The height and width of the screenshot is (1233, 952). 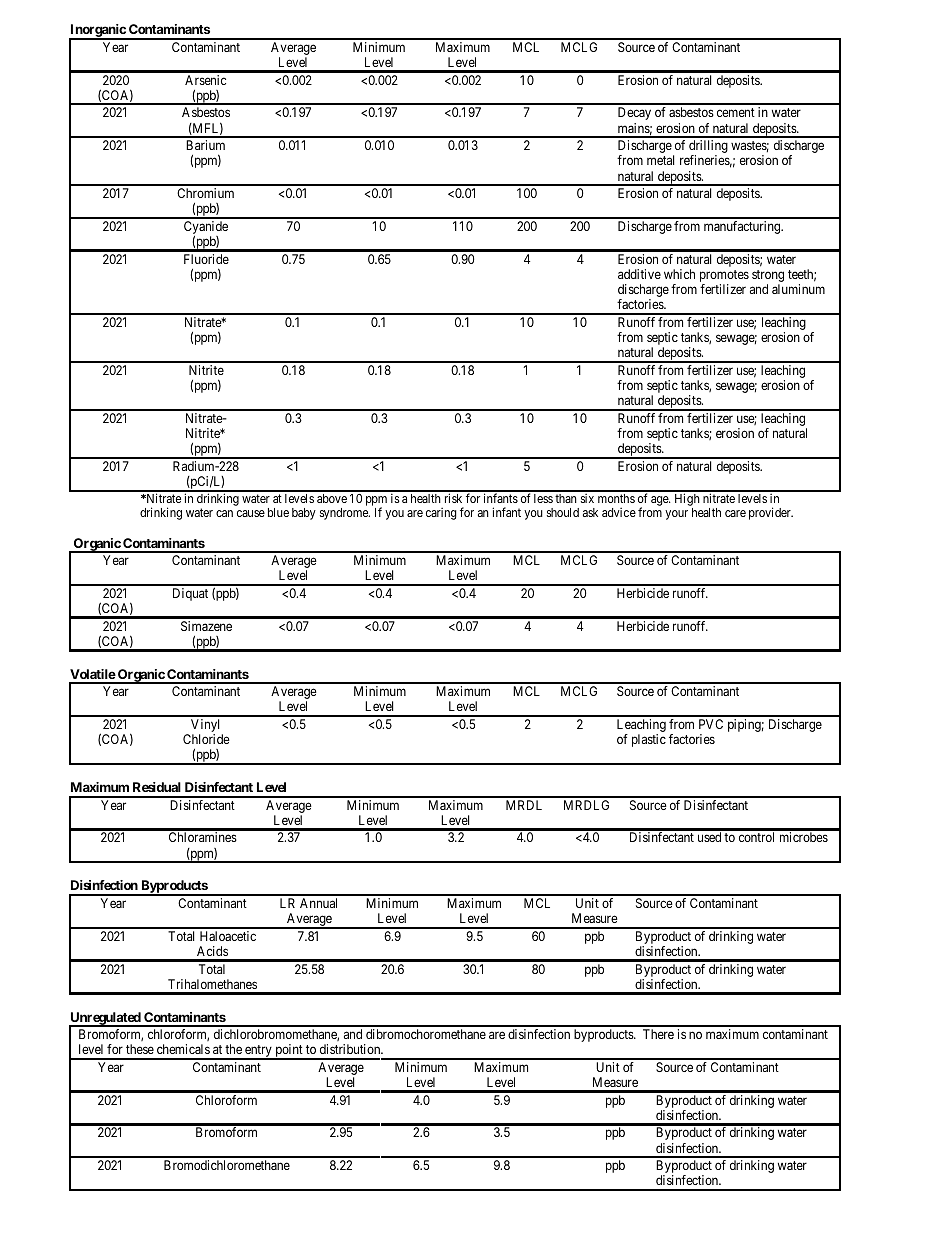 I want to click on chemicals, so click(x=183, y=1049).
